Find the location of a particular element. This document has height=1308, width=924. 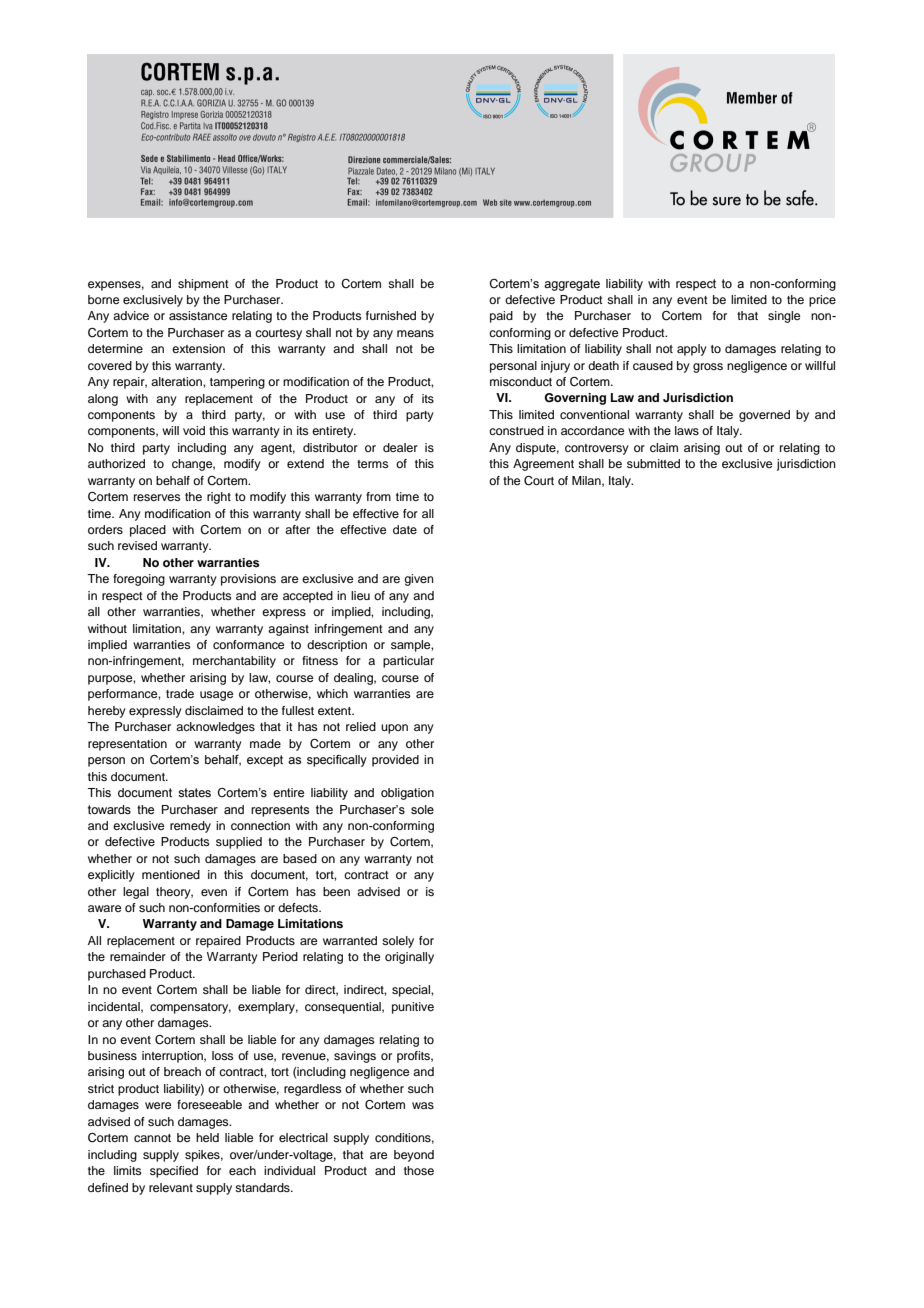

single is located at coordinates (784, 317).
